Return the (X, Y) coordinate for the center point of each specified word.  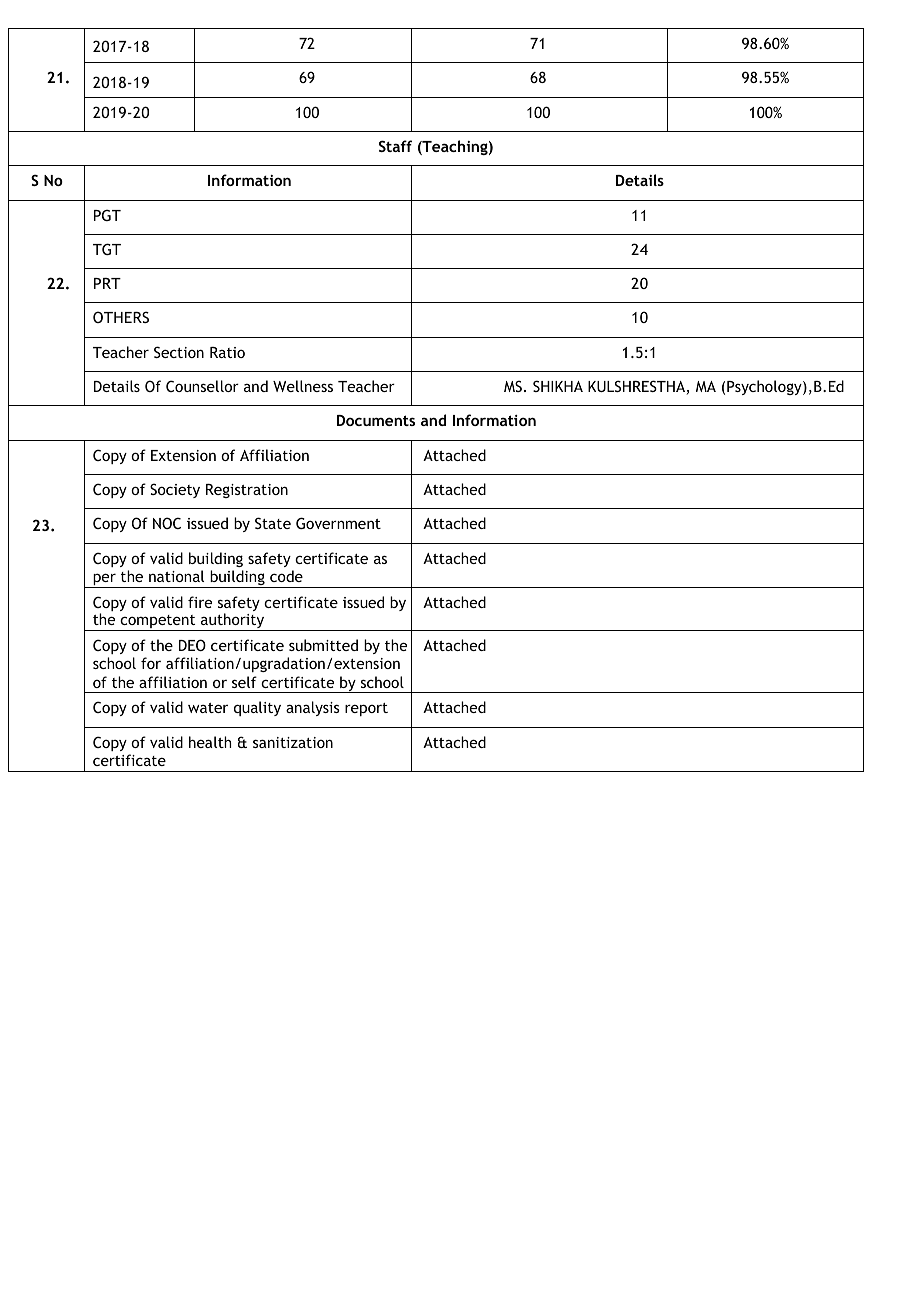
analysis (313, 708)
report (366, 709)
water (208, 708)
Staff (395, 146)
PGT (107, 215)
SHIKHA (558, 386)
